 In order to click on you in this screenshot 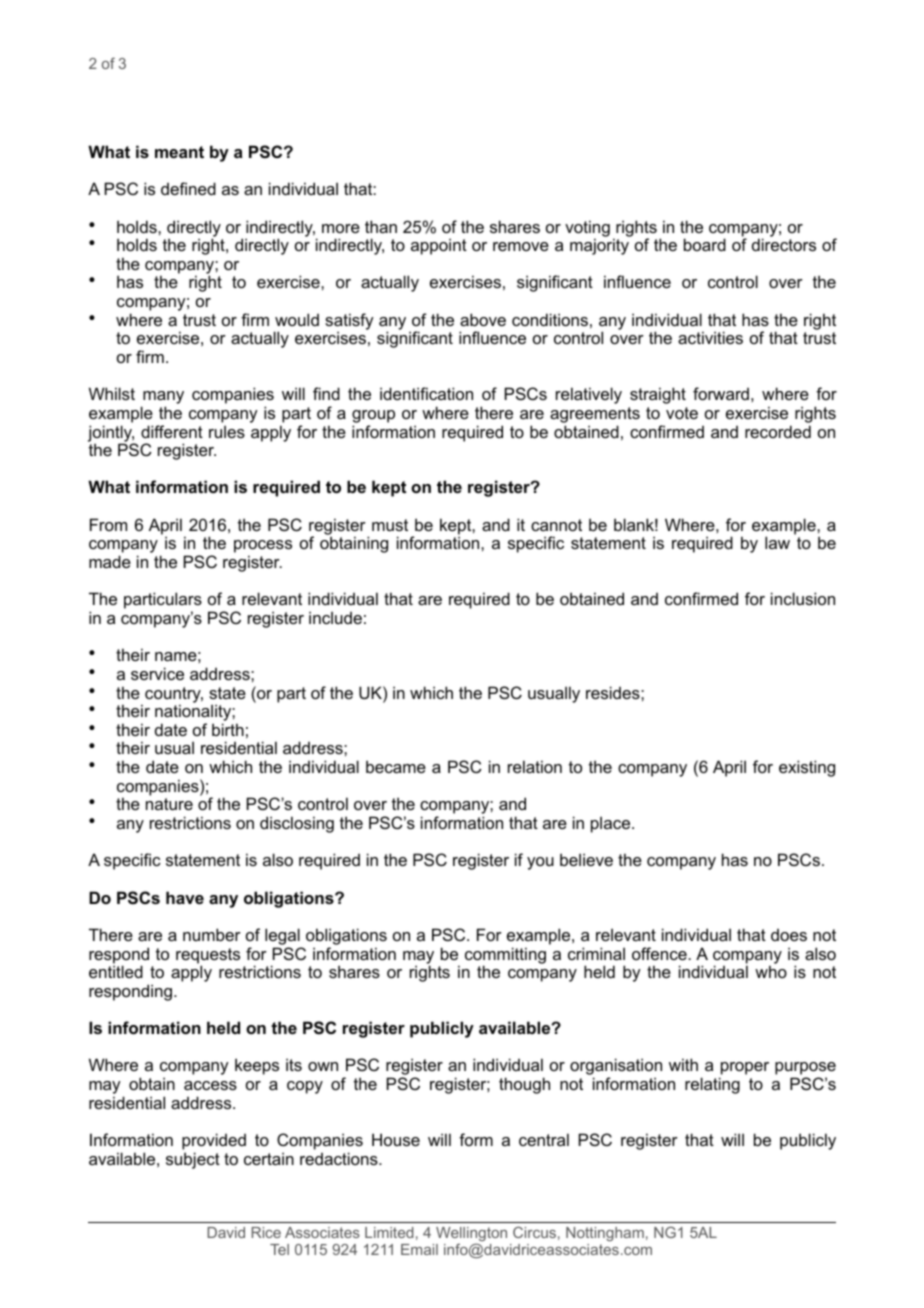, I will do `click(540, 863)`.
